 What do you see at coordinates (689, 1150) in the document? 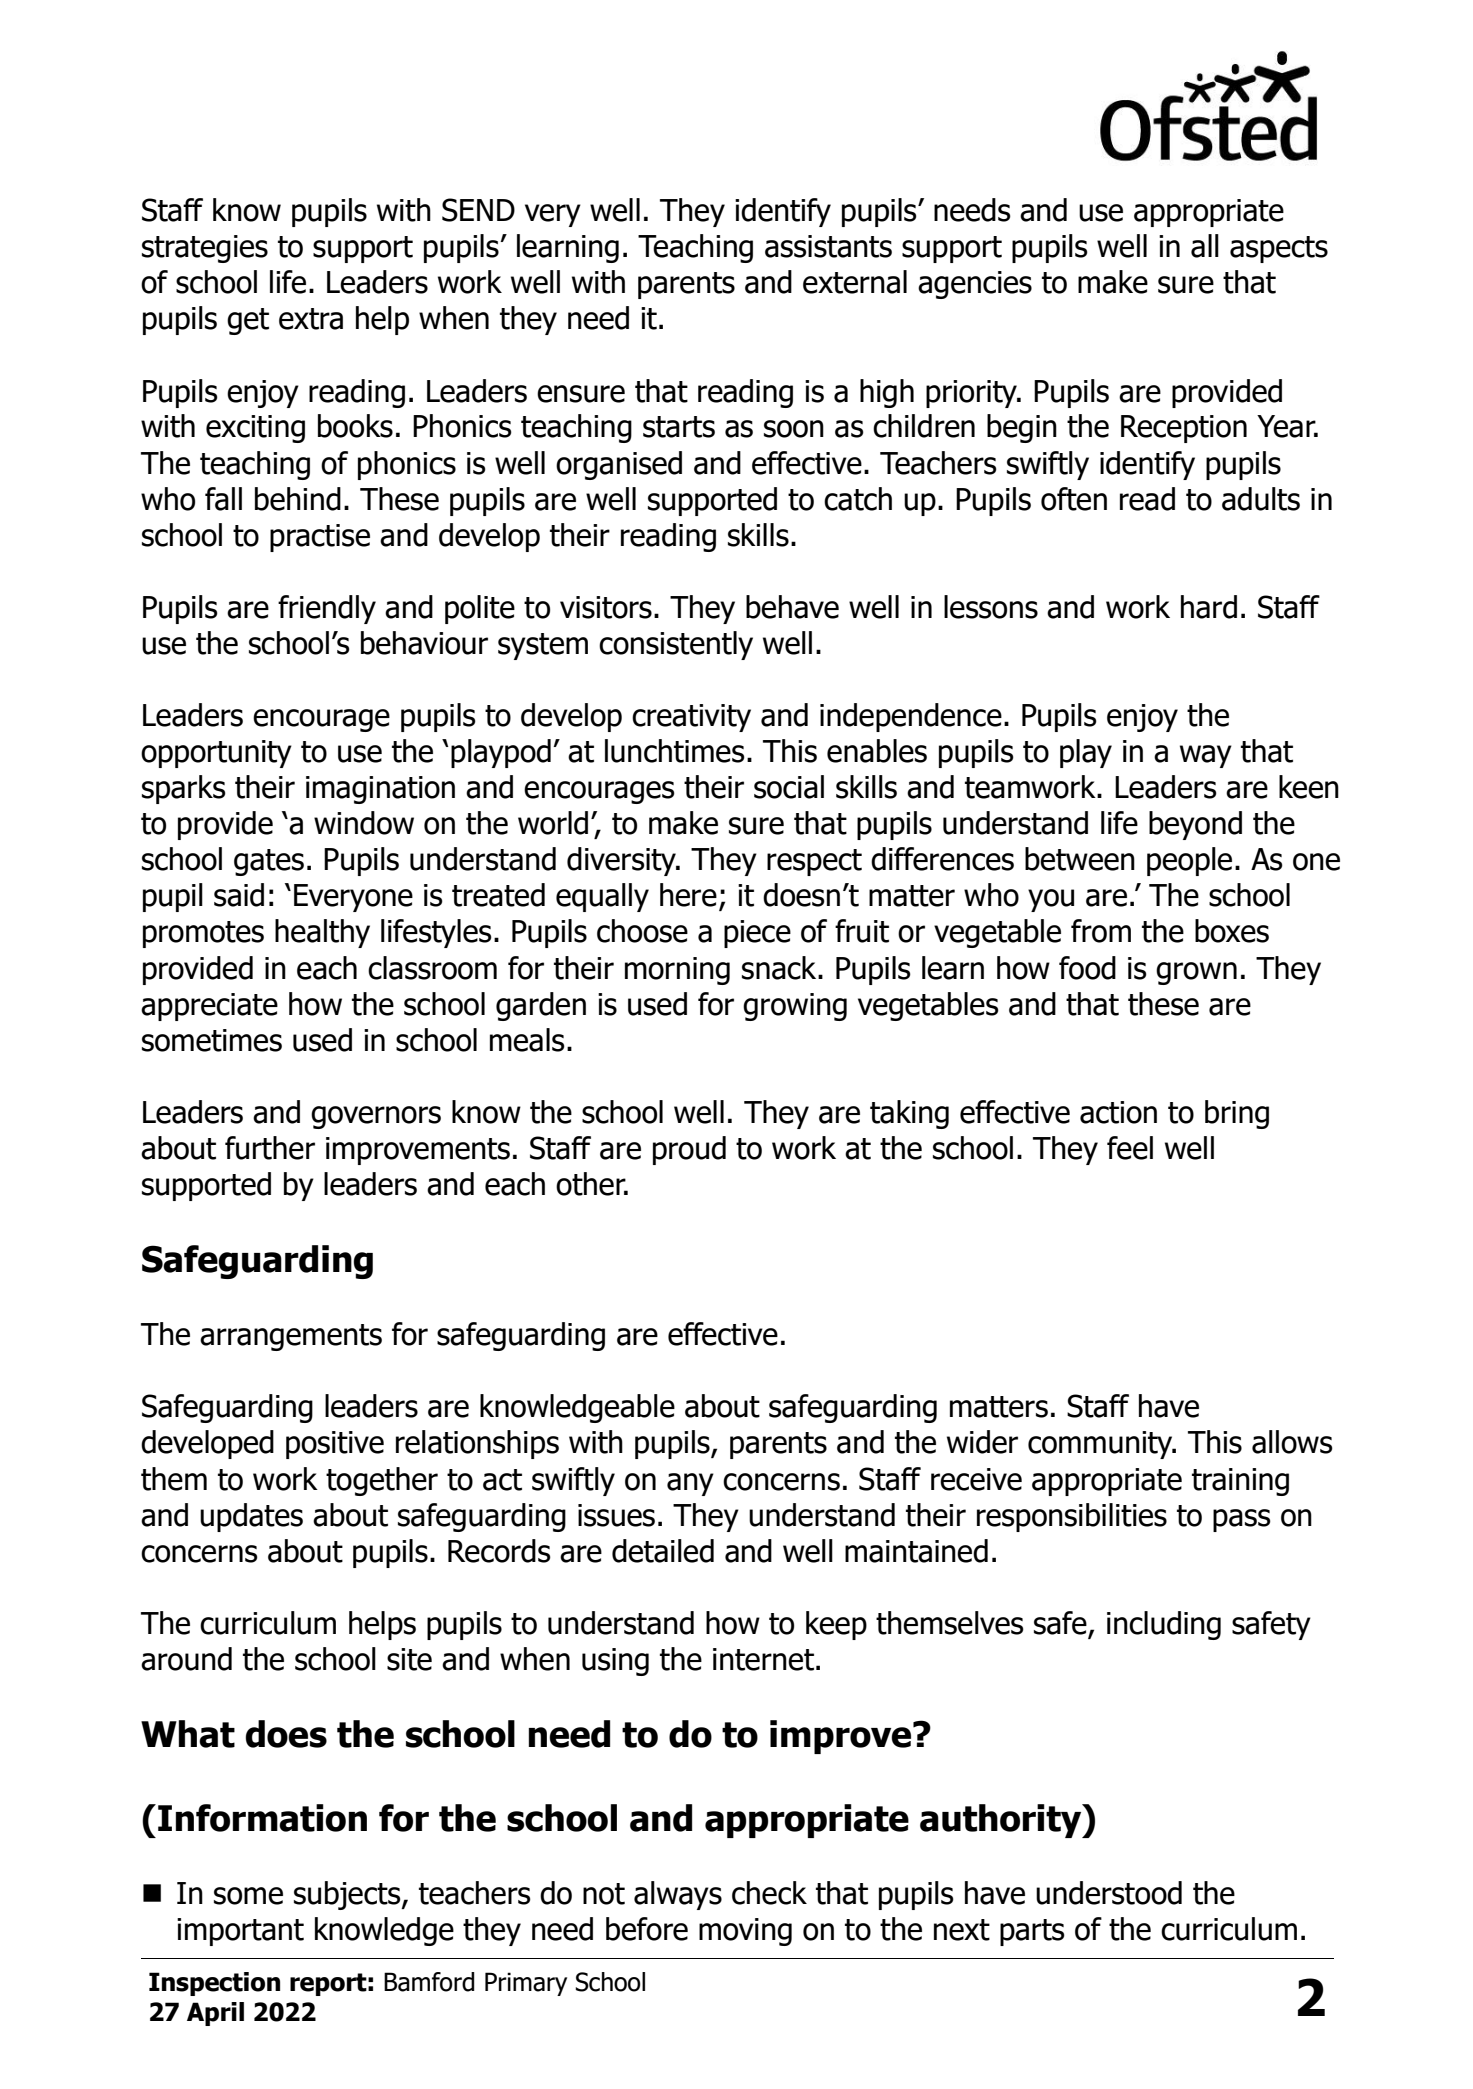
I see `proud` at bounding box center [689, 1150].
